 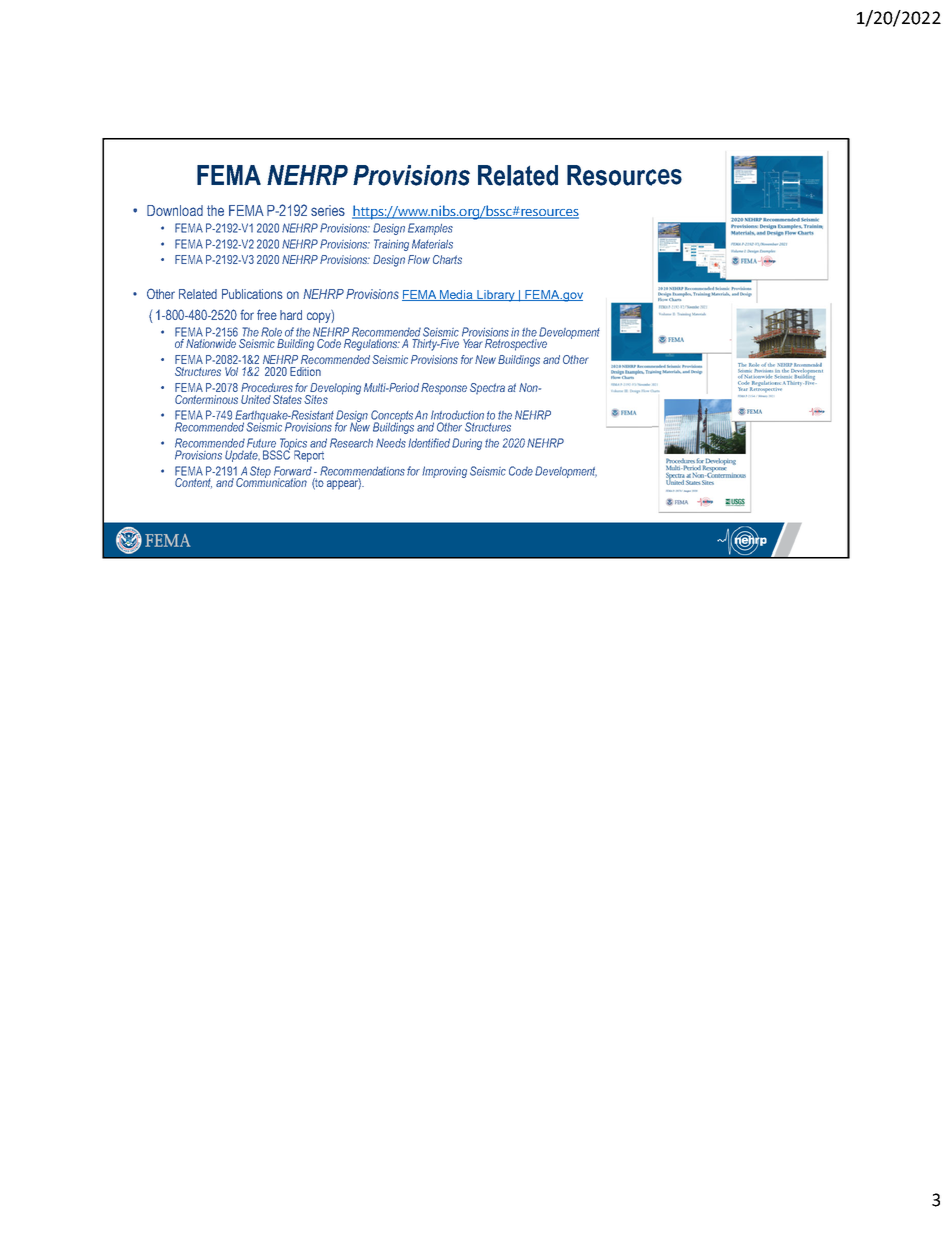 I want to click on Download, so click(x=175, y=210).
